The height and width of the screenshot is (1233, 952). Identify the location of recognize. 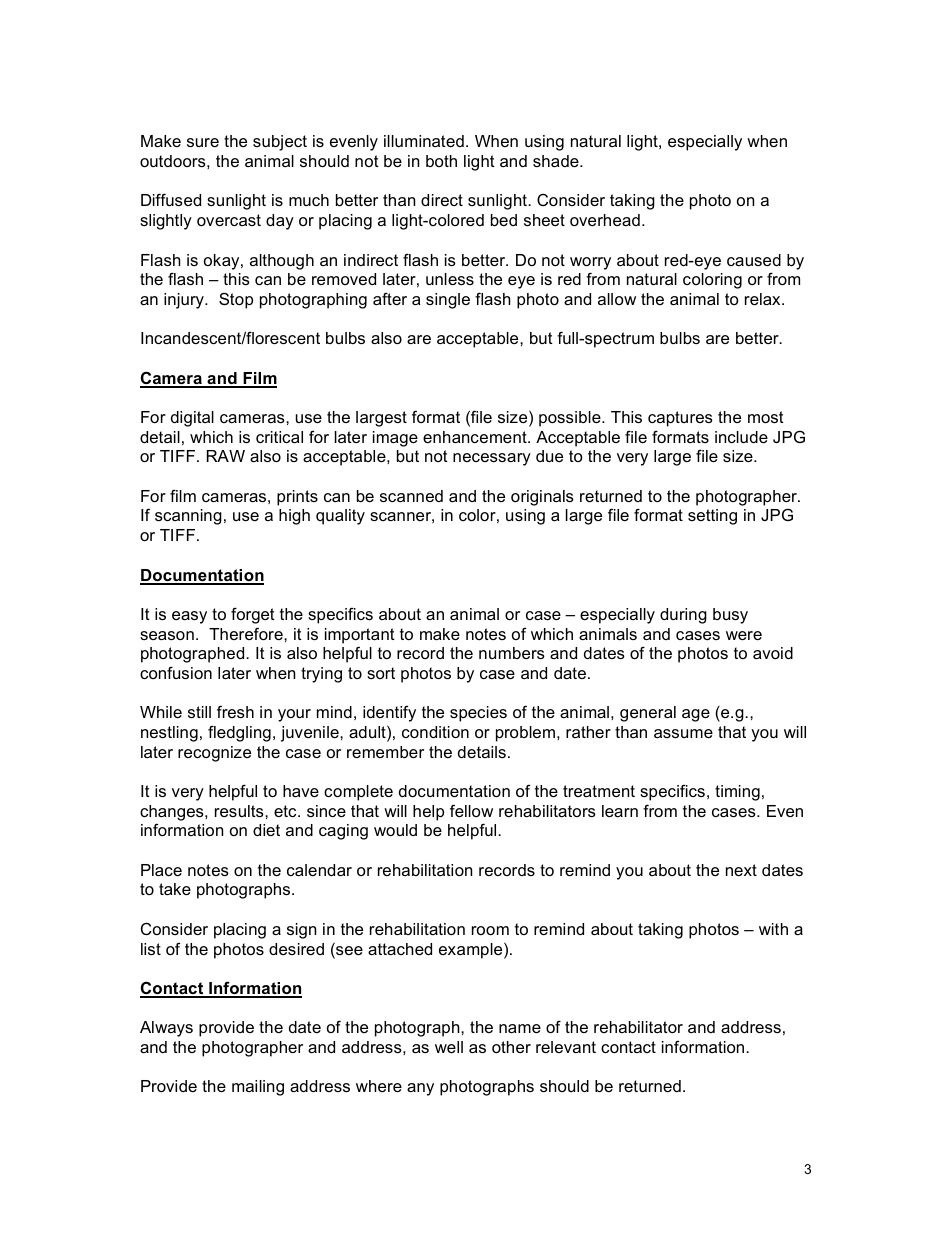
(214, 754).
